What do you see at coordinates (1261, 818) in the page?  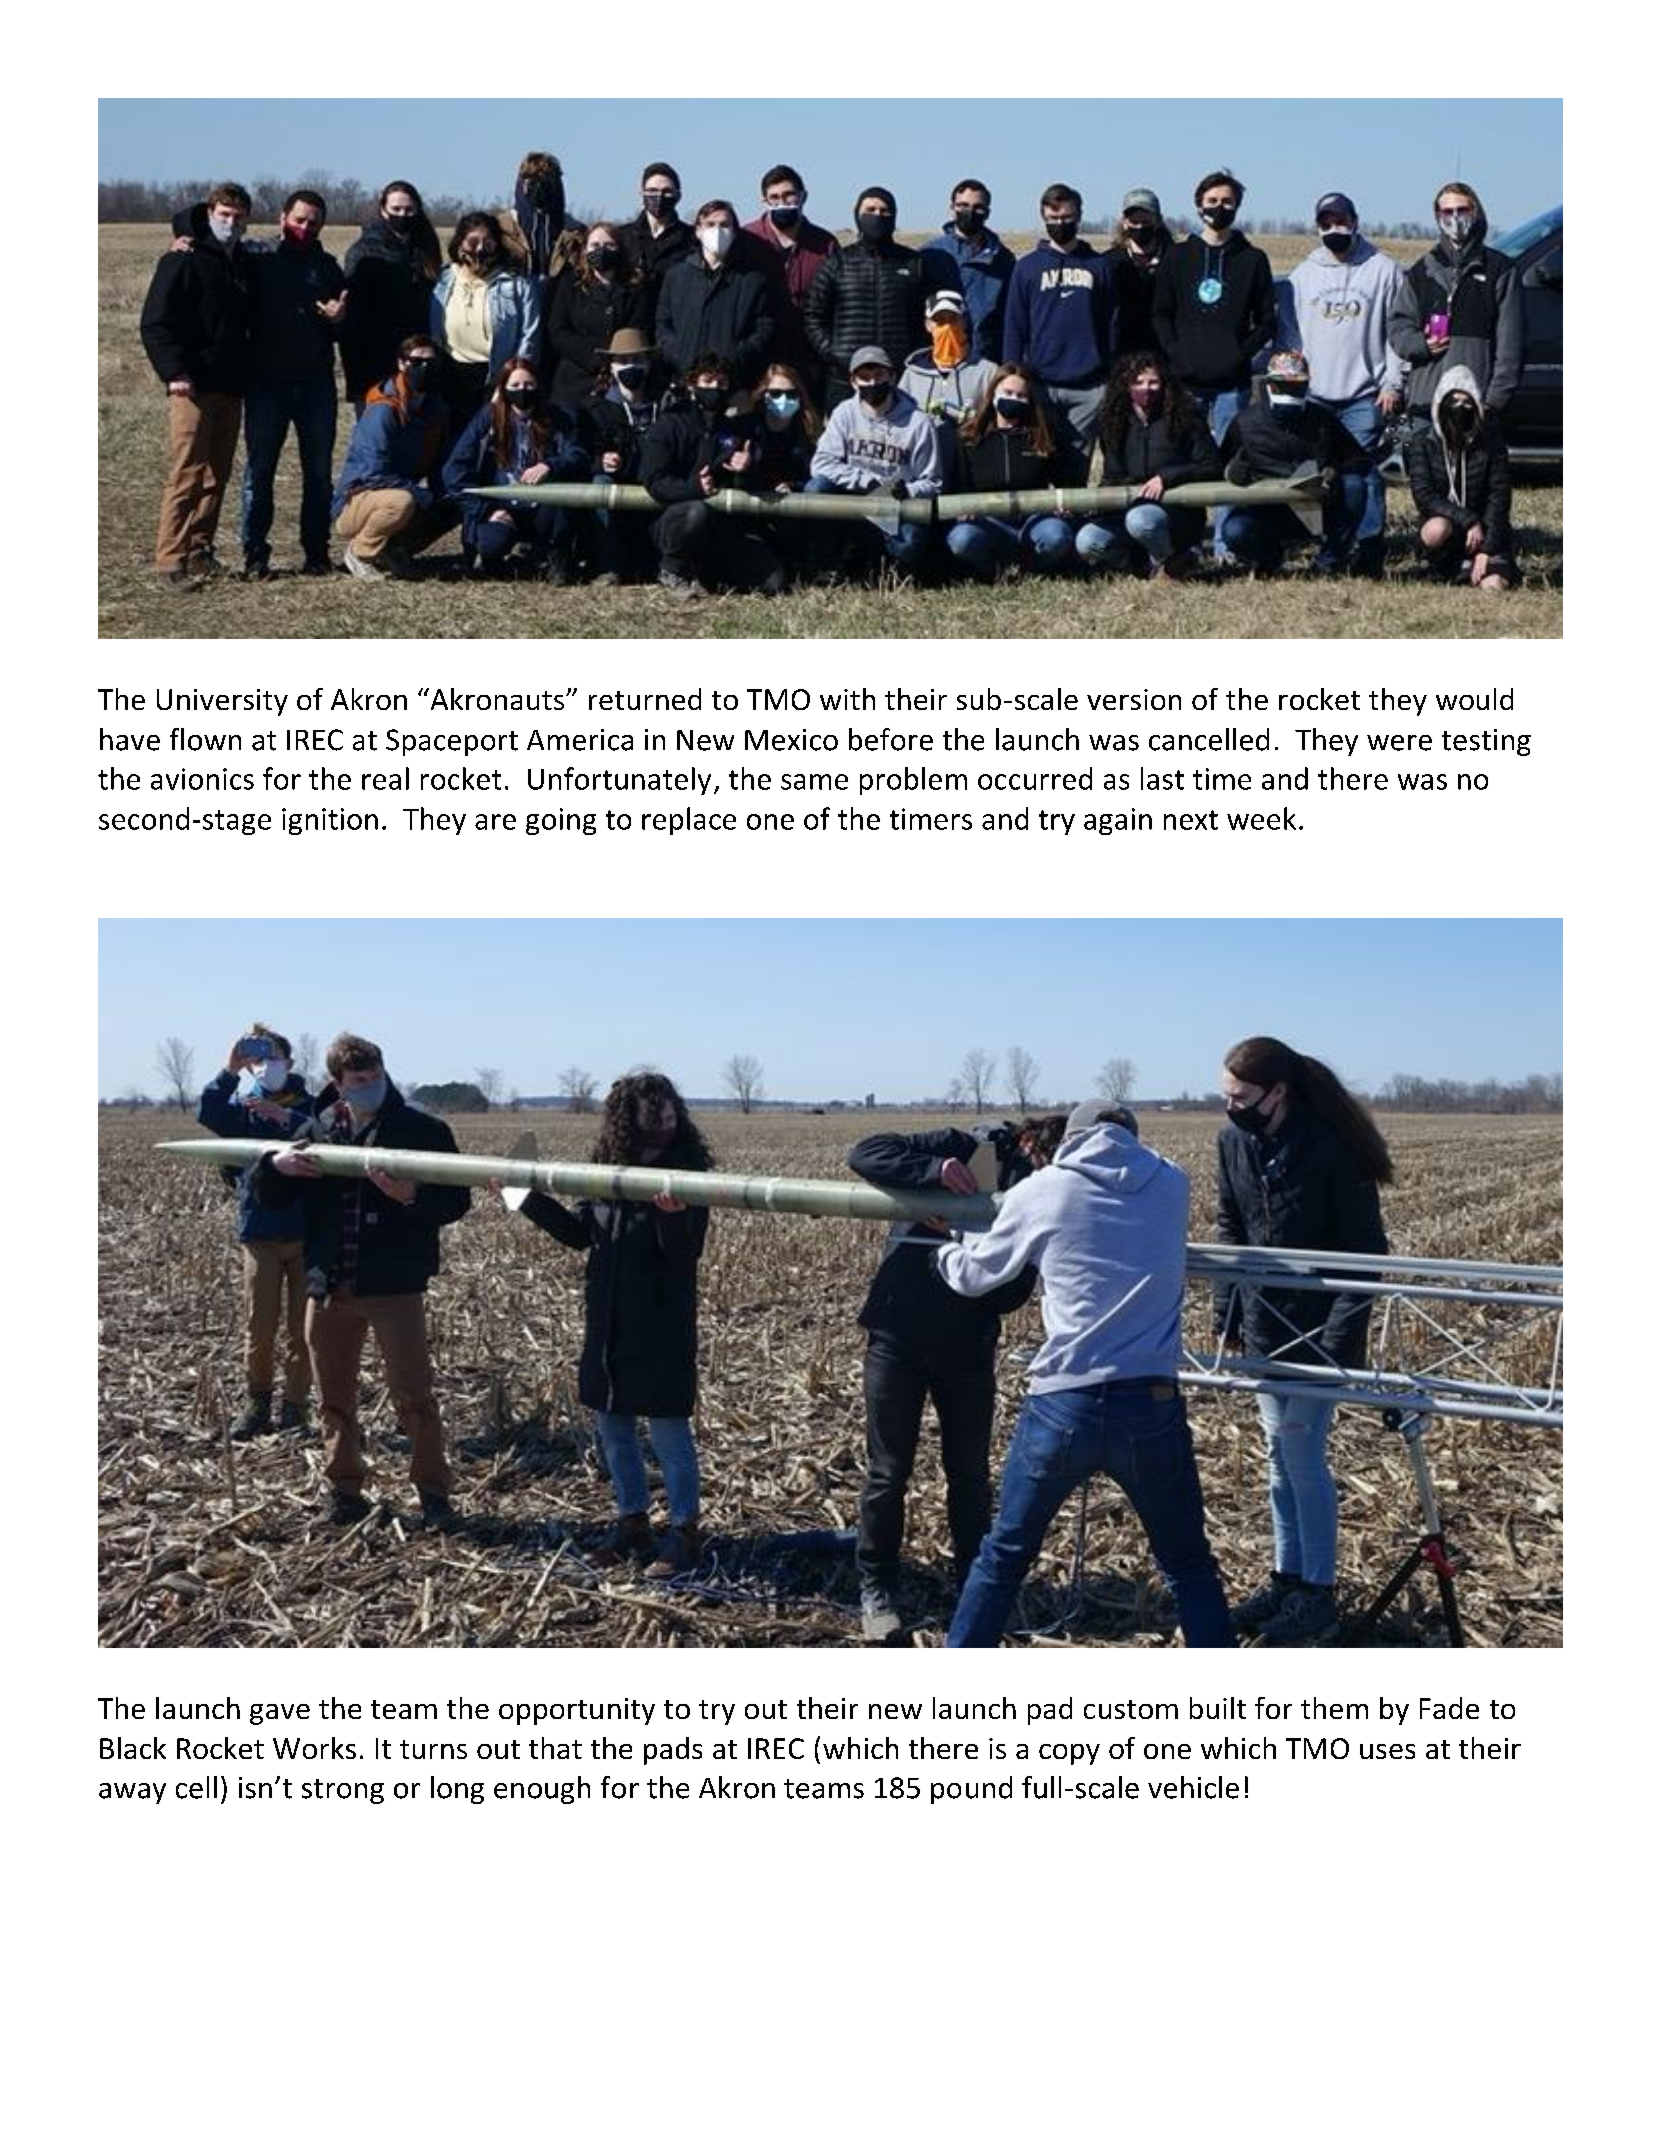 I see `week` at bounding box center [1261, 818].
